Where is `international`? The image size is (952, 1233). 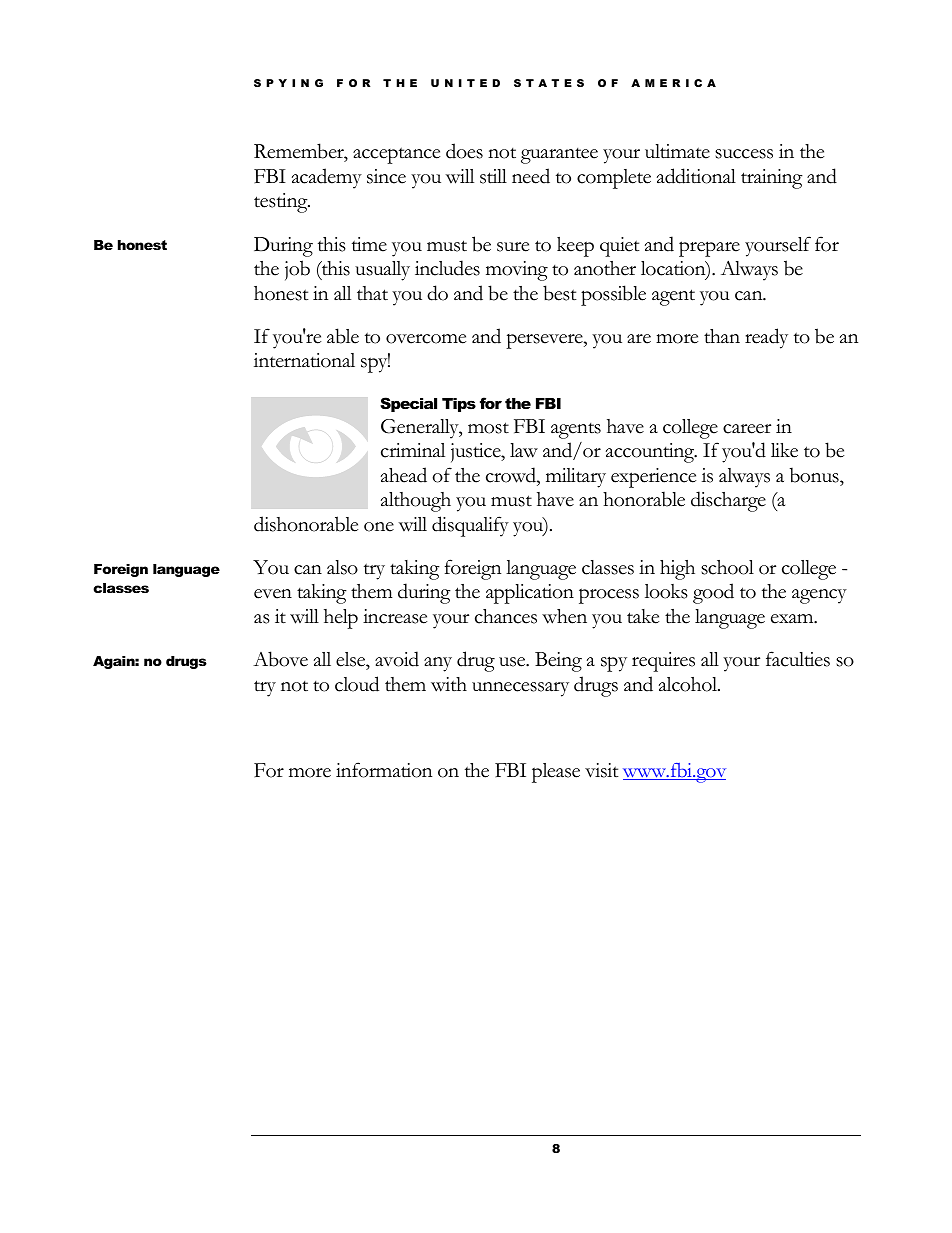
international is located at coordinates (304, 360).
